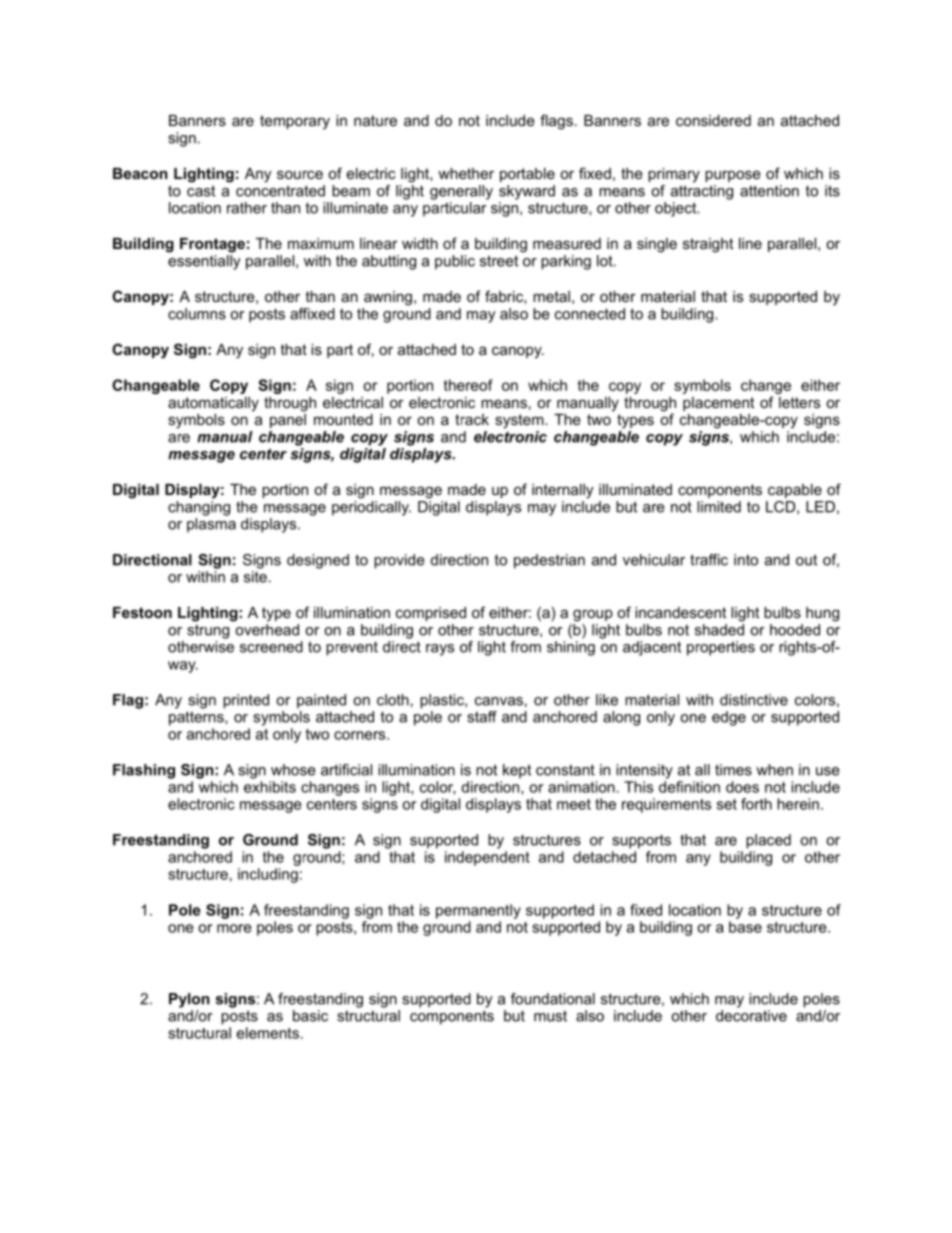  Describe the element at coordinates (751, 1016) in the document. I see `decorative` at that location.
